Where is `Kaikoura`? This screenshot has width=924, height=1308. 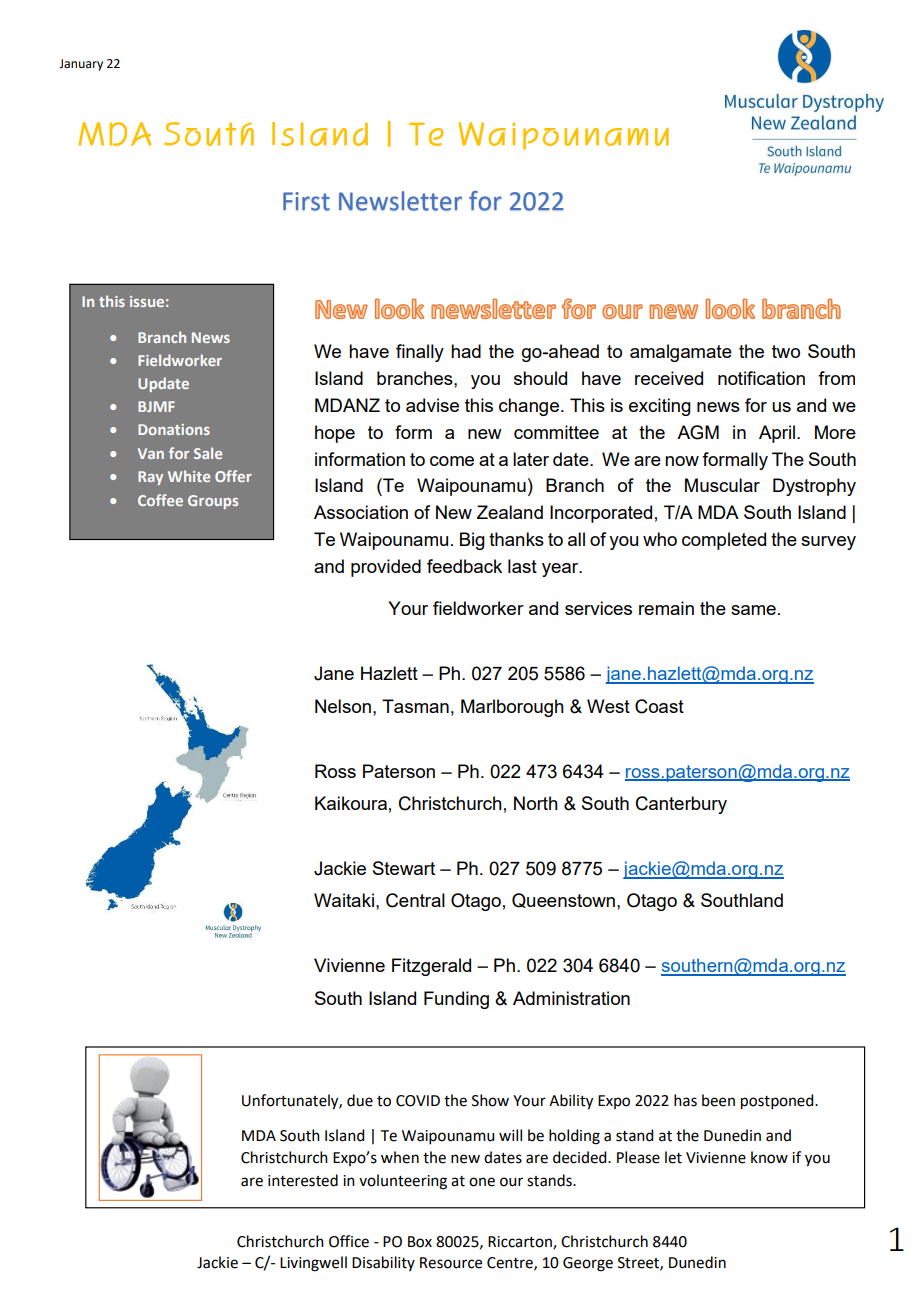 Kaikoura is located at coordinates (351, 803).
